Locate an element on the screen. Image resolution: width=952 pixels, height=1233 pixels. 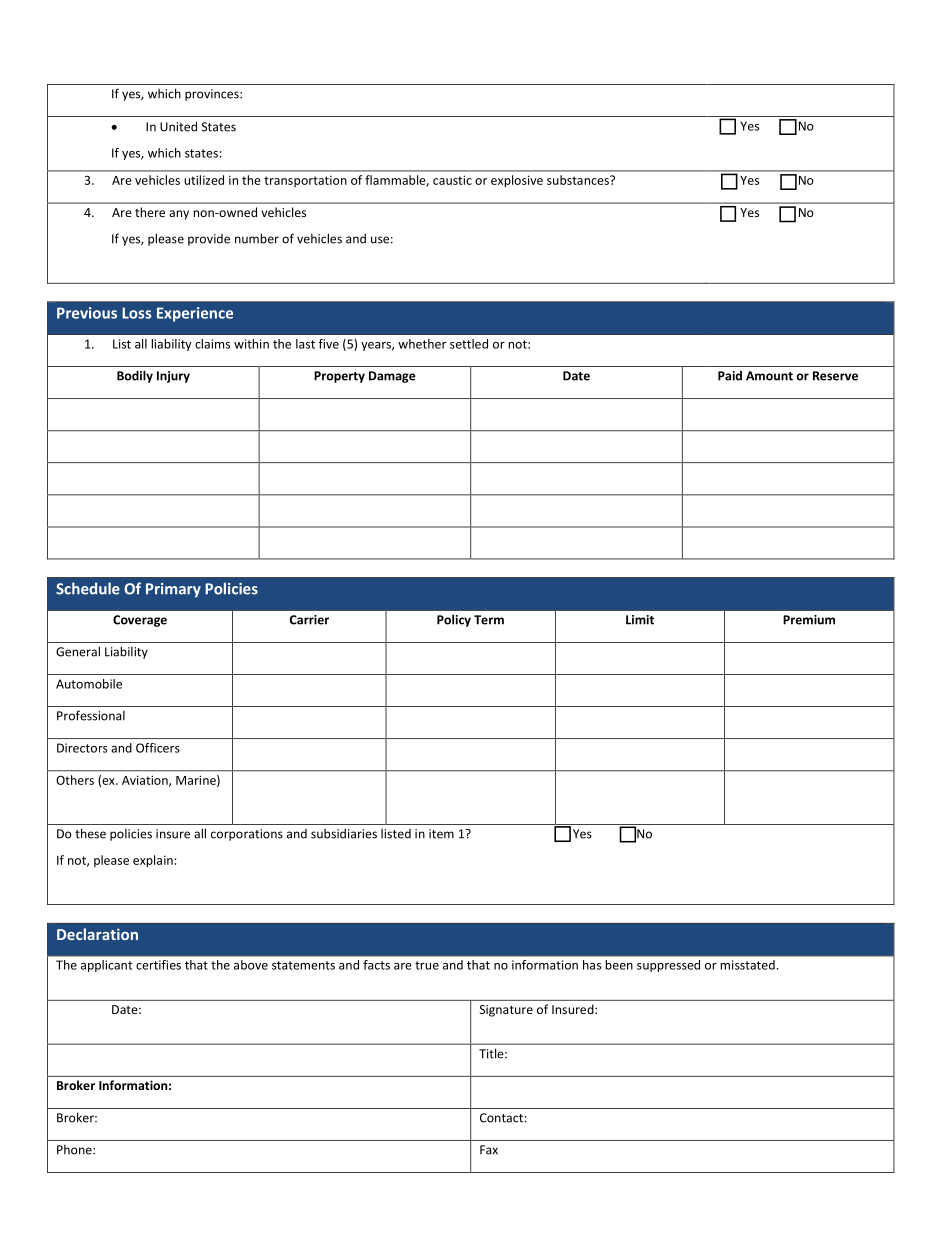
Contact is located at coordinates (502, 1118).
